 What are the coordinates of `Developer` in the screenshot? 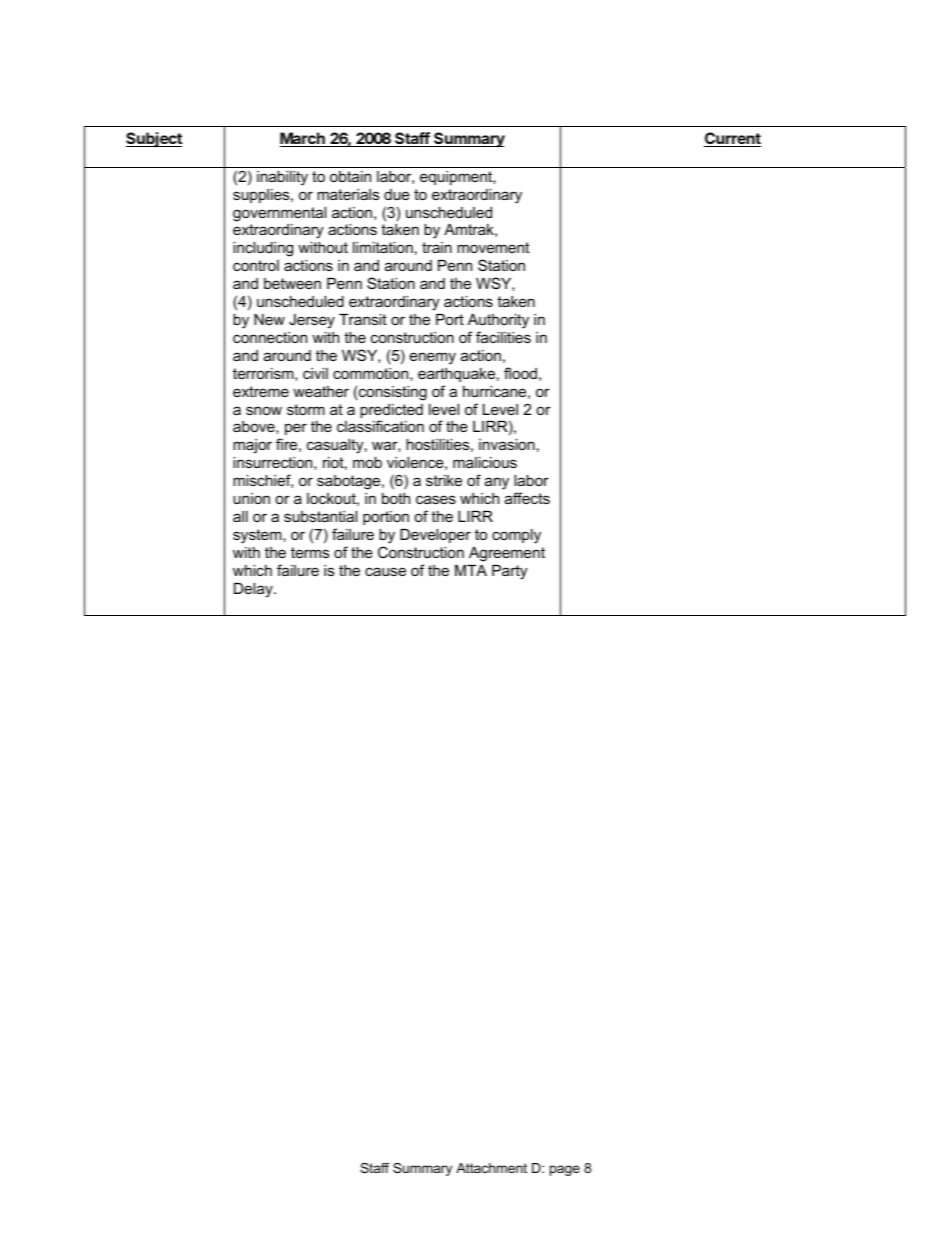 It's located at (435, 536).
